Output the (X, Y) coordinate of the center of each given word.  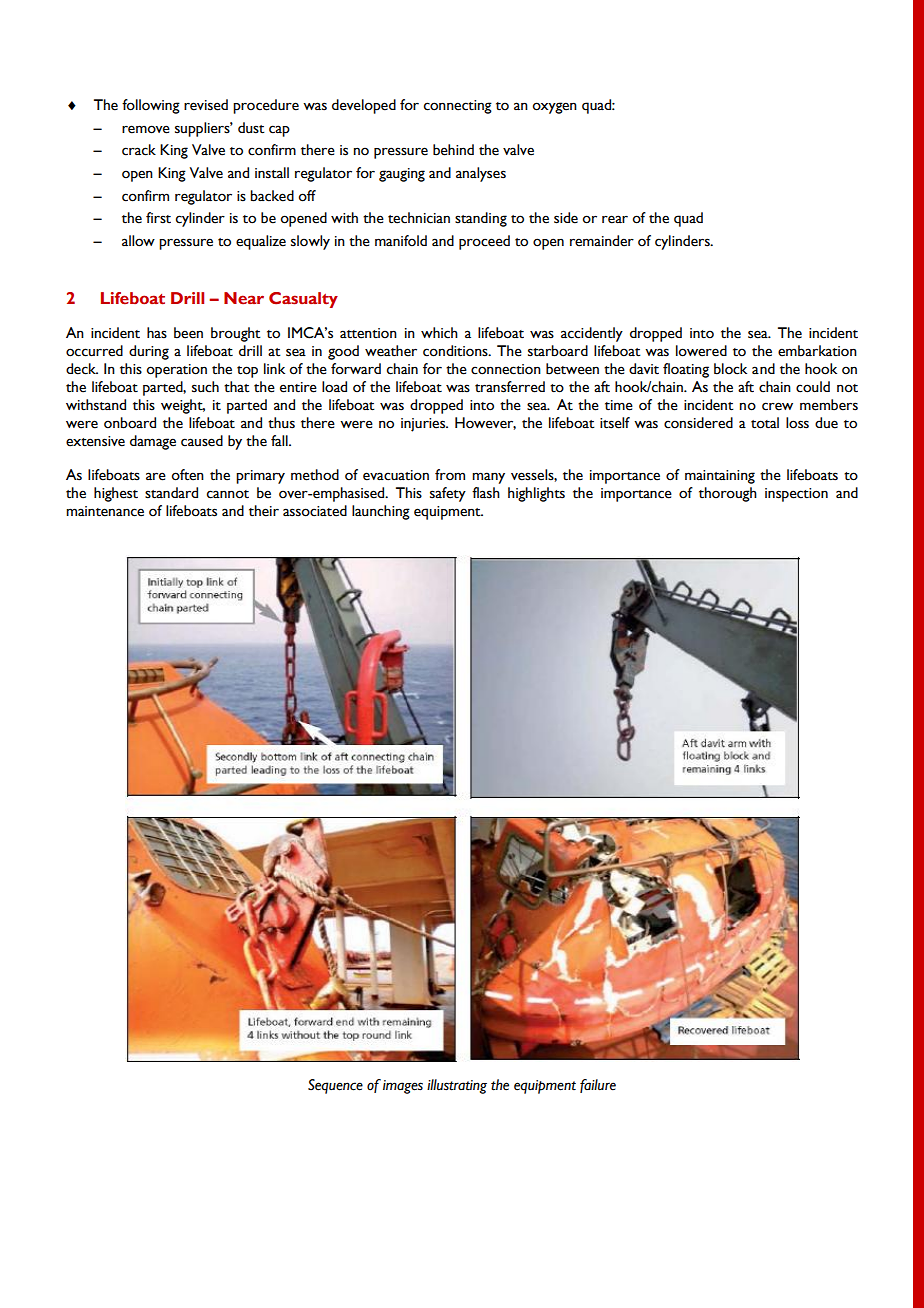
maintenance (105, 511)
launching (381, 512)
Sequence (335, 1086)
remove (146, 129)
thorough (728, 494)
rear (615, 219)
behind (453, 150)
